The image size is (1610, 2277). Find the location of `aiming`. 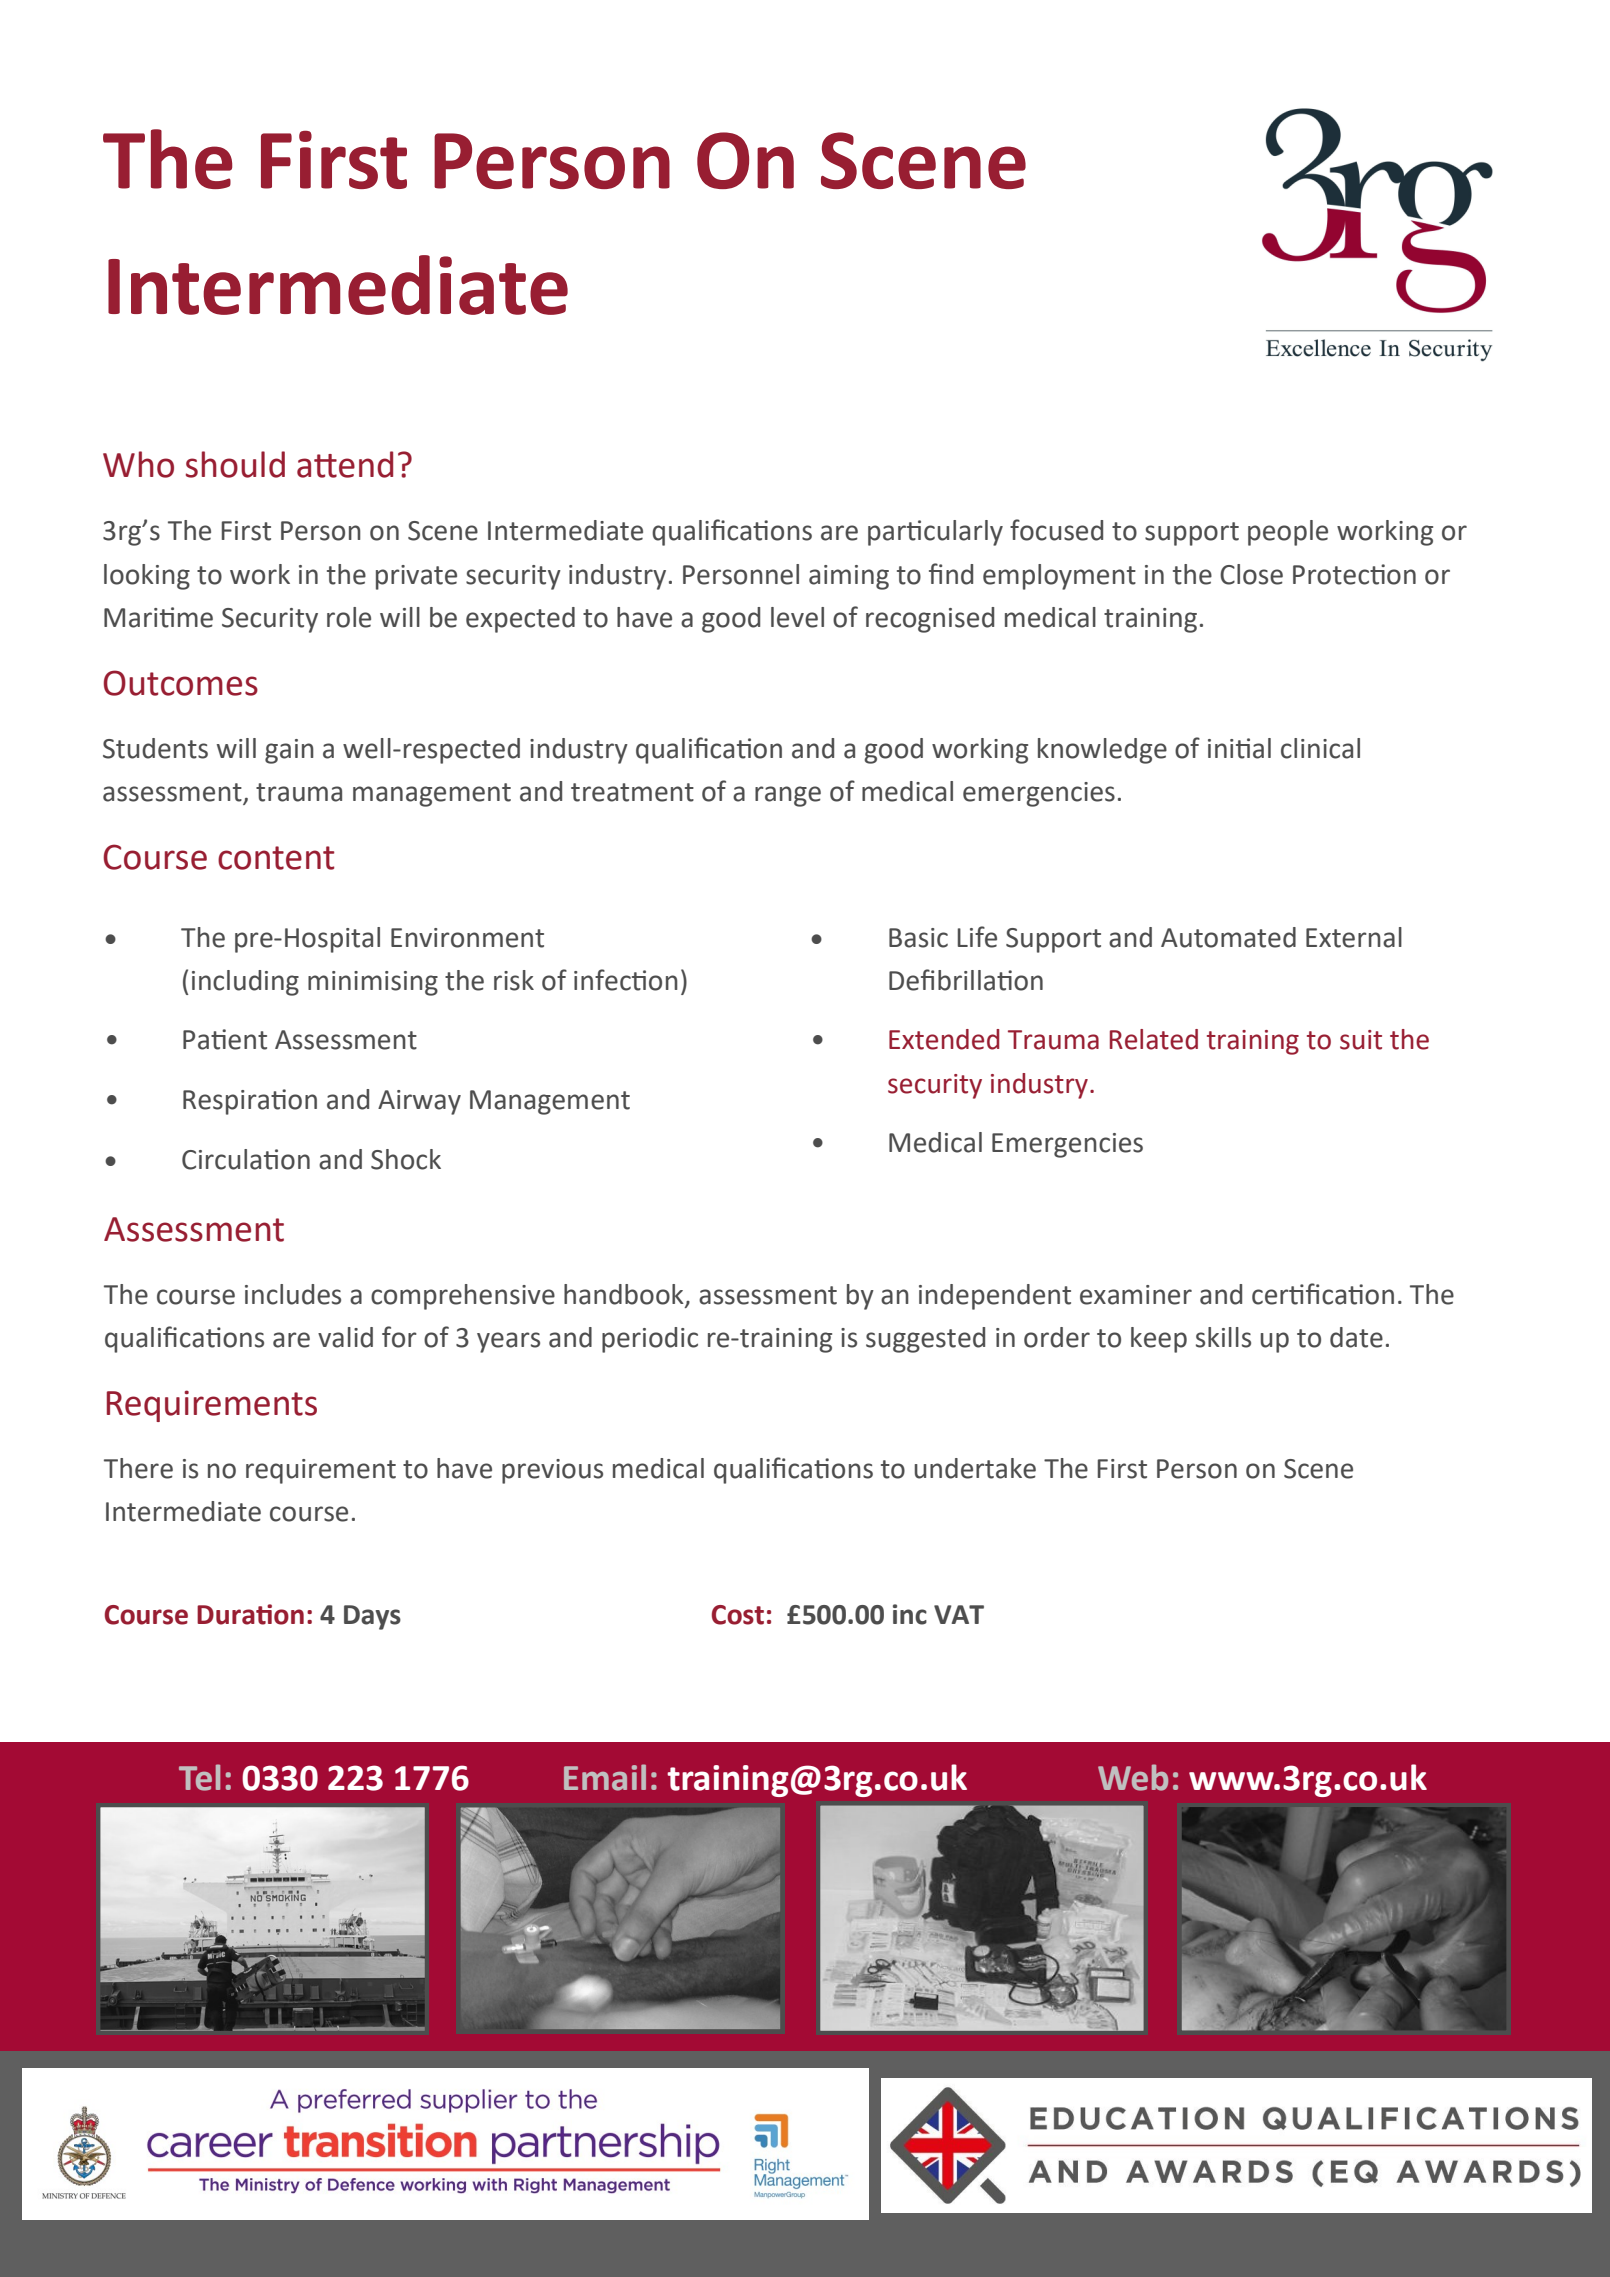

aiming is located at coordinates (849, 577).
